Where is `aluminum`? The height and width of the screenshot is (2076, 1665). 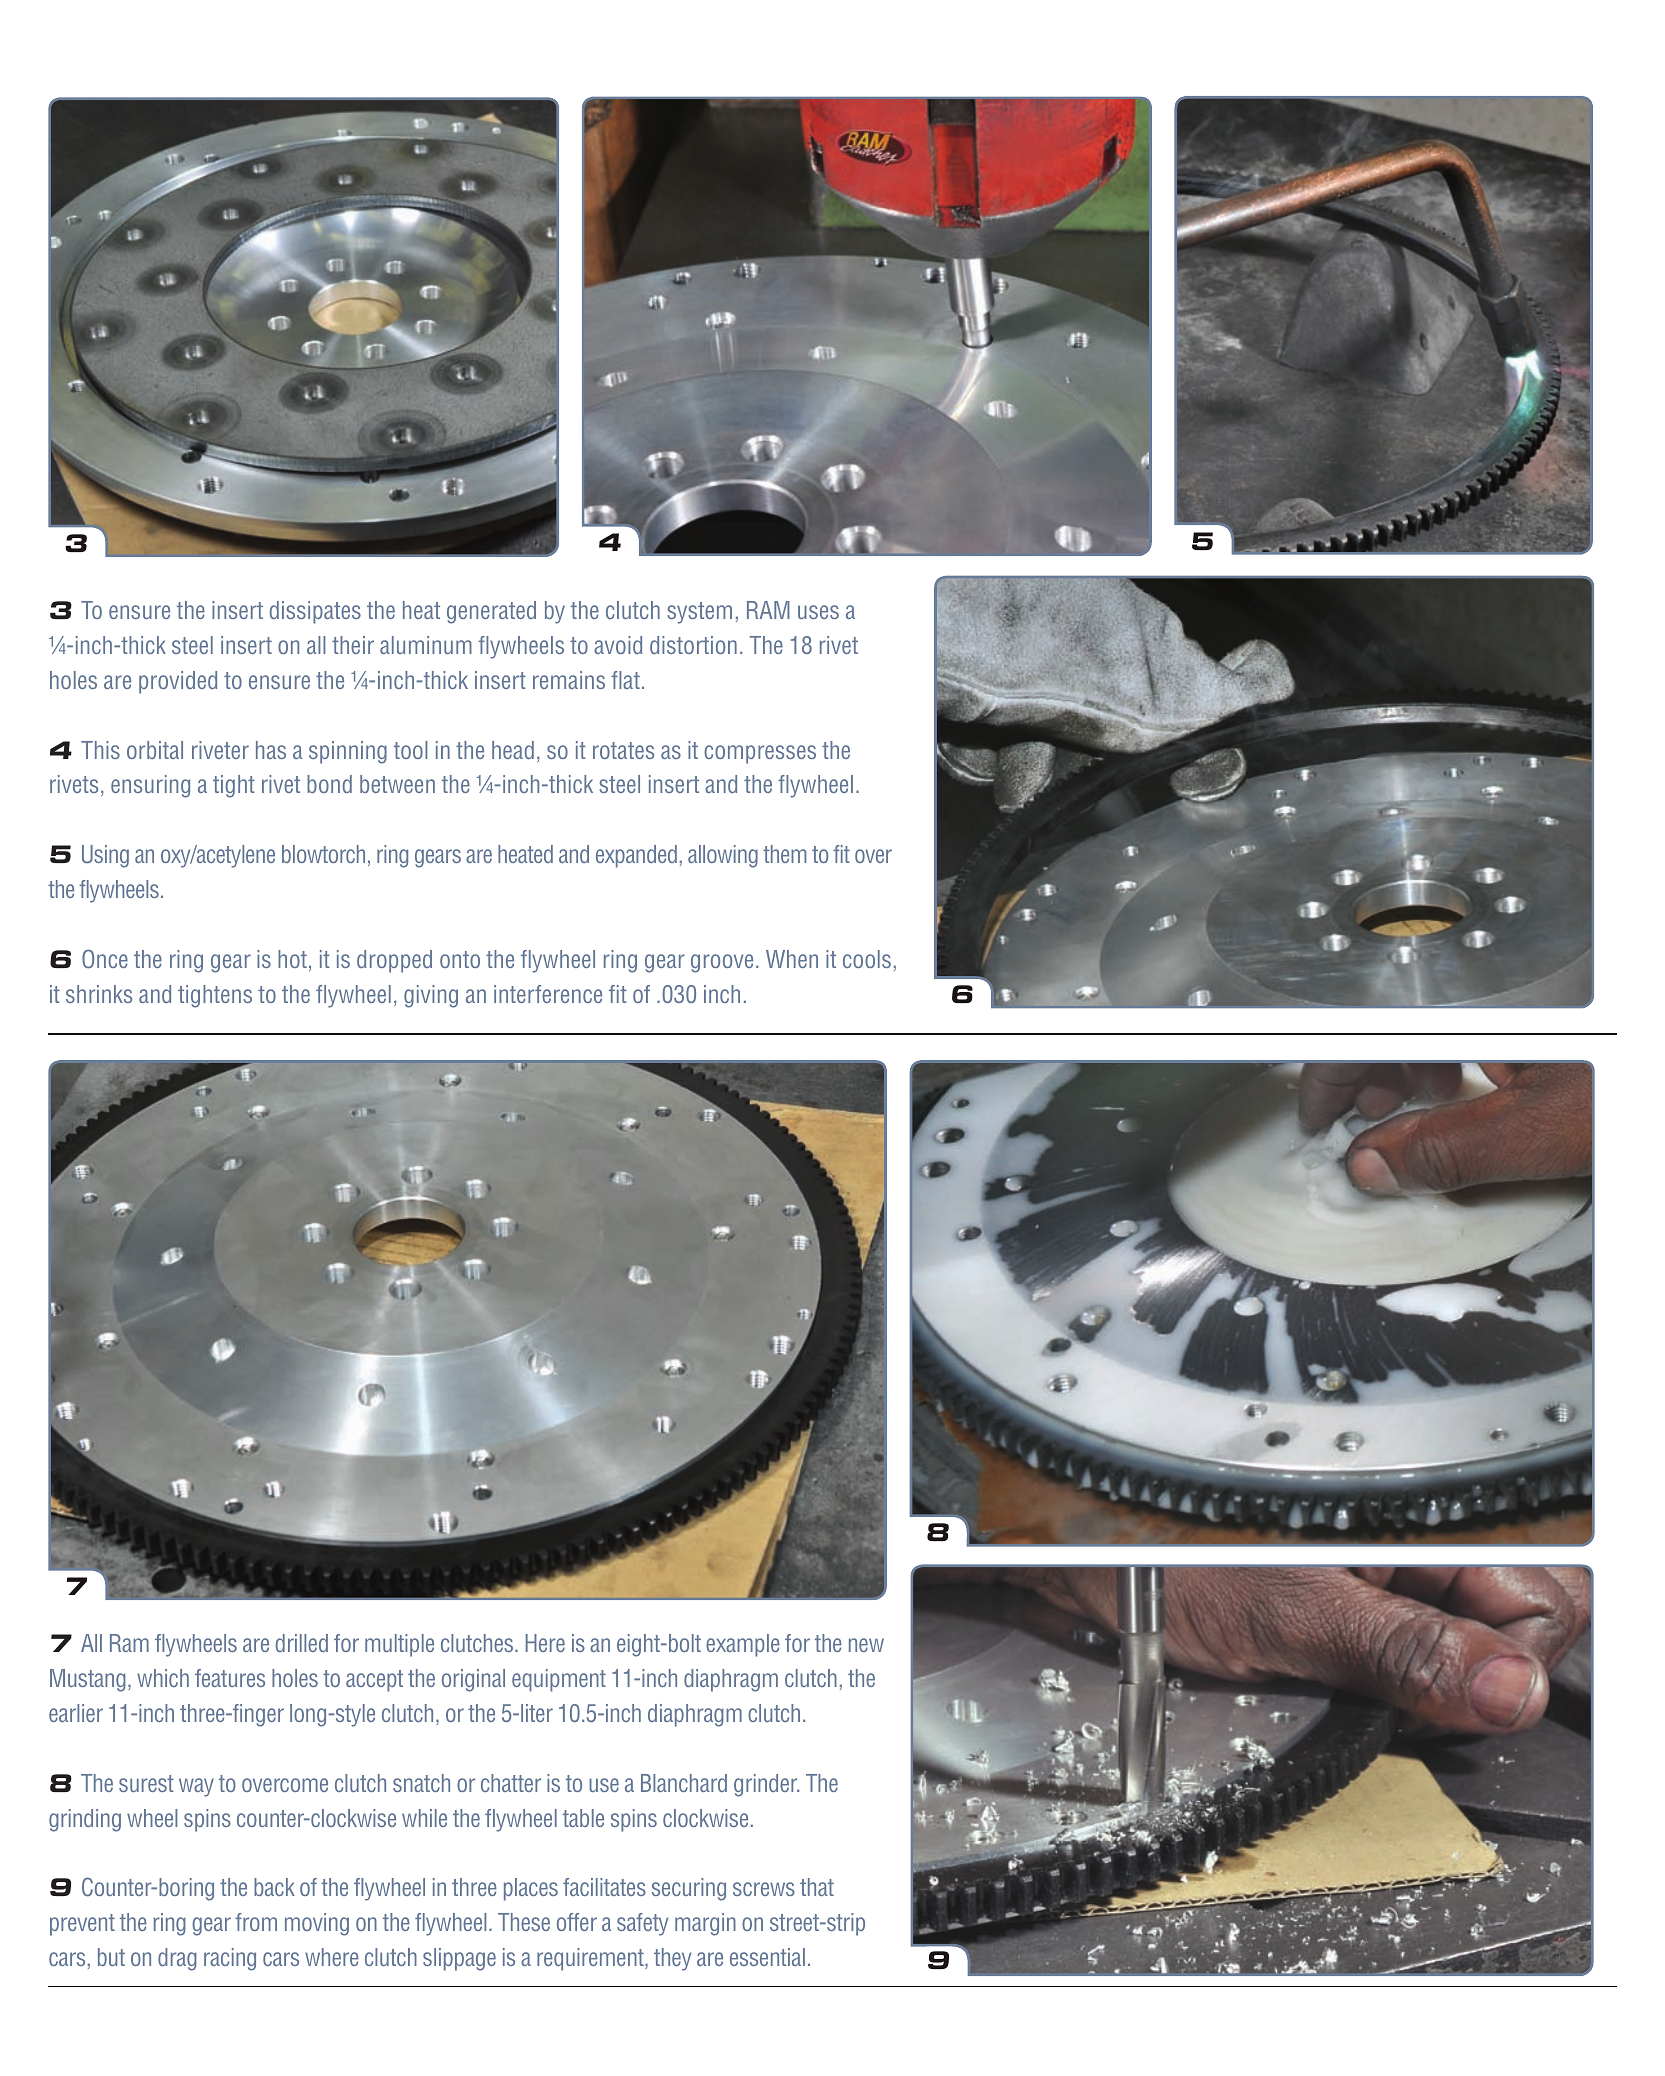 aluminum is located at coordinates (426, 645).
